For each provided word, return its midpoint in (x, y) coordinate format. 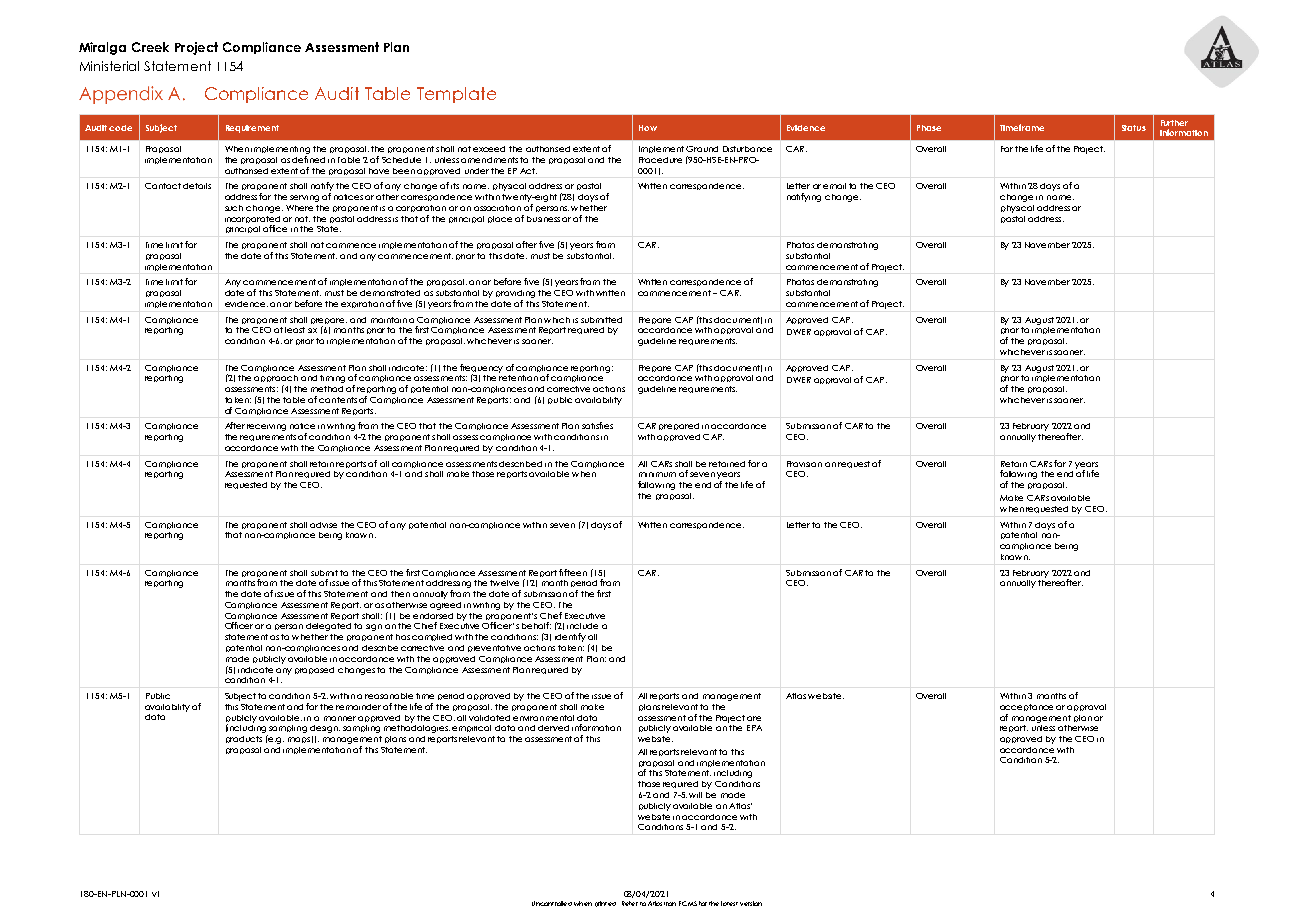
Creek (150, 47)
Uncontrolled (552, 903)
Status (1134, 128)
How (648, 128)
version (751, 903)
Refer (630, 903)
